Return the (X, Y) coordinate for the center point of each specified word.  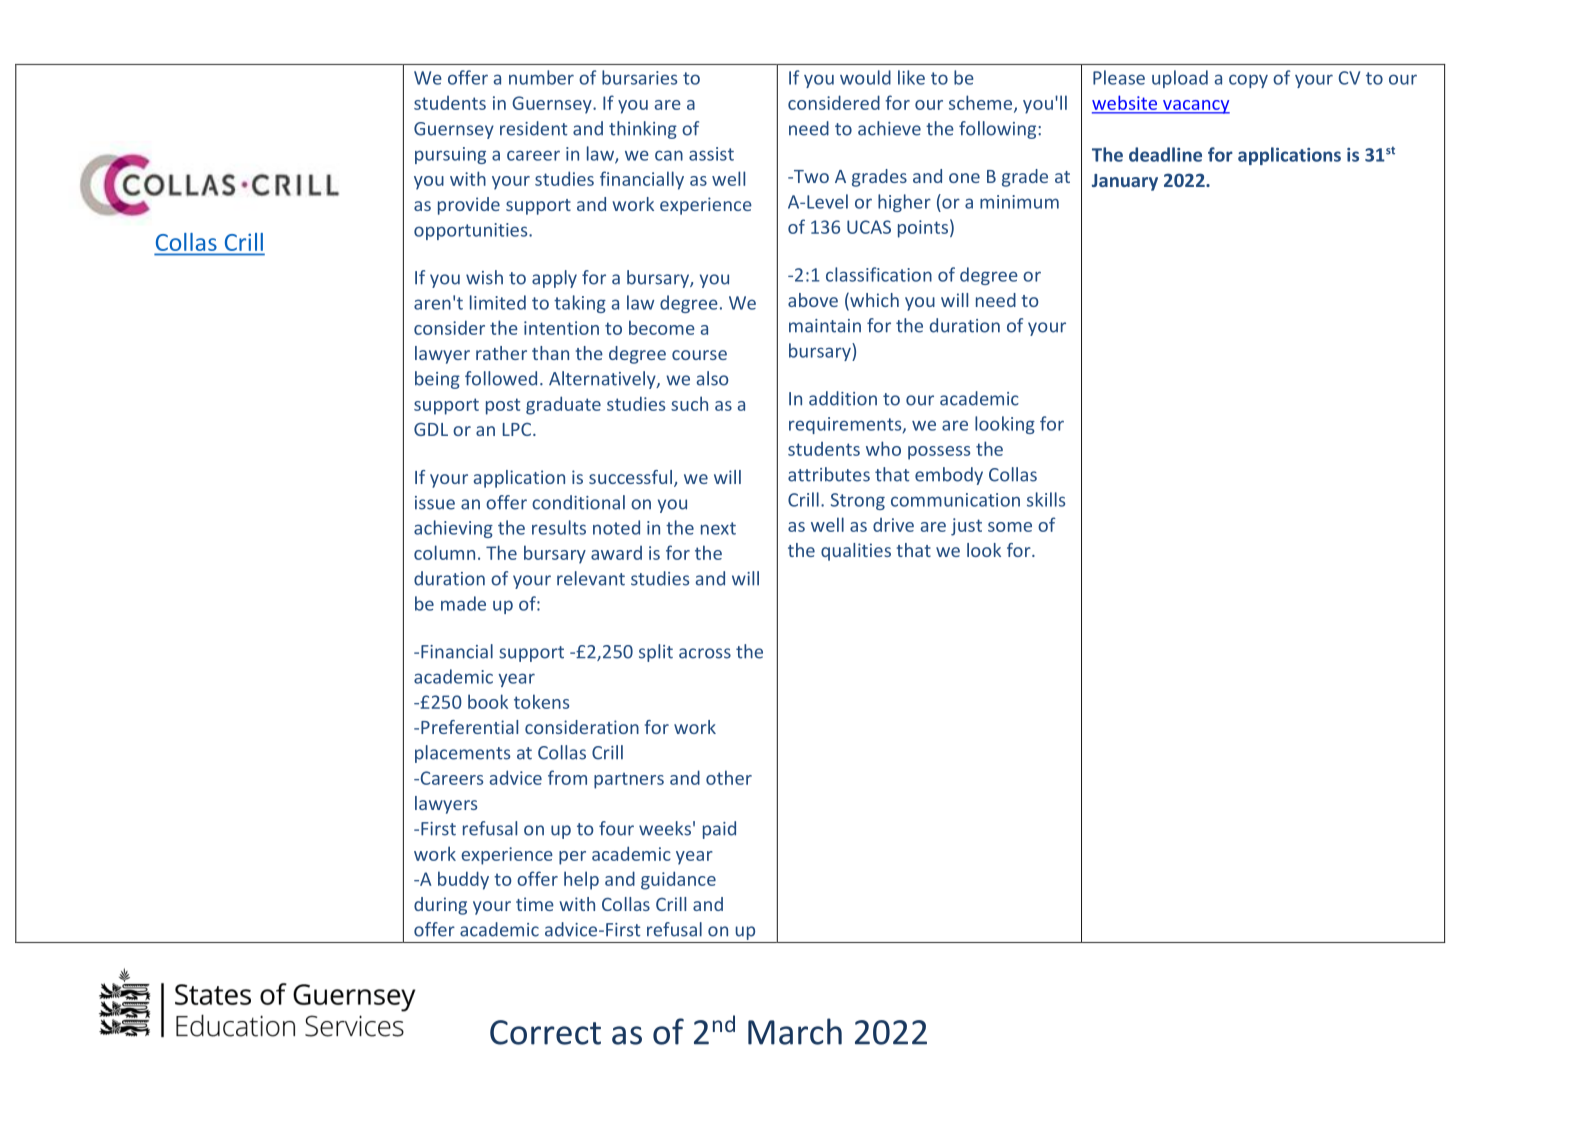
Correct (545, 1032)
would (865, 77)
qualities (856, 552)
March (795, 1031)
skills (1046, 499)
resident (534, 128)
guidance (678, 880)
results (559, 527)
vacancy (1195, 107)
